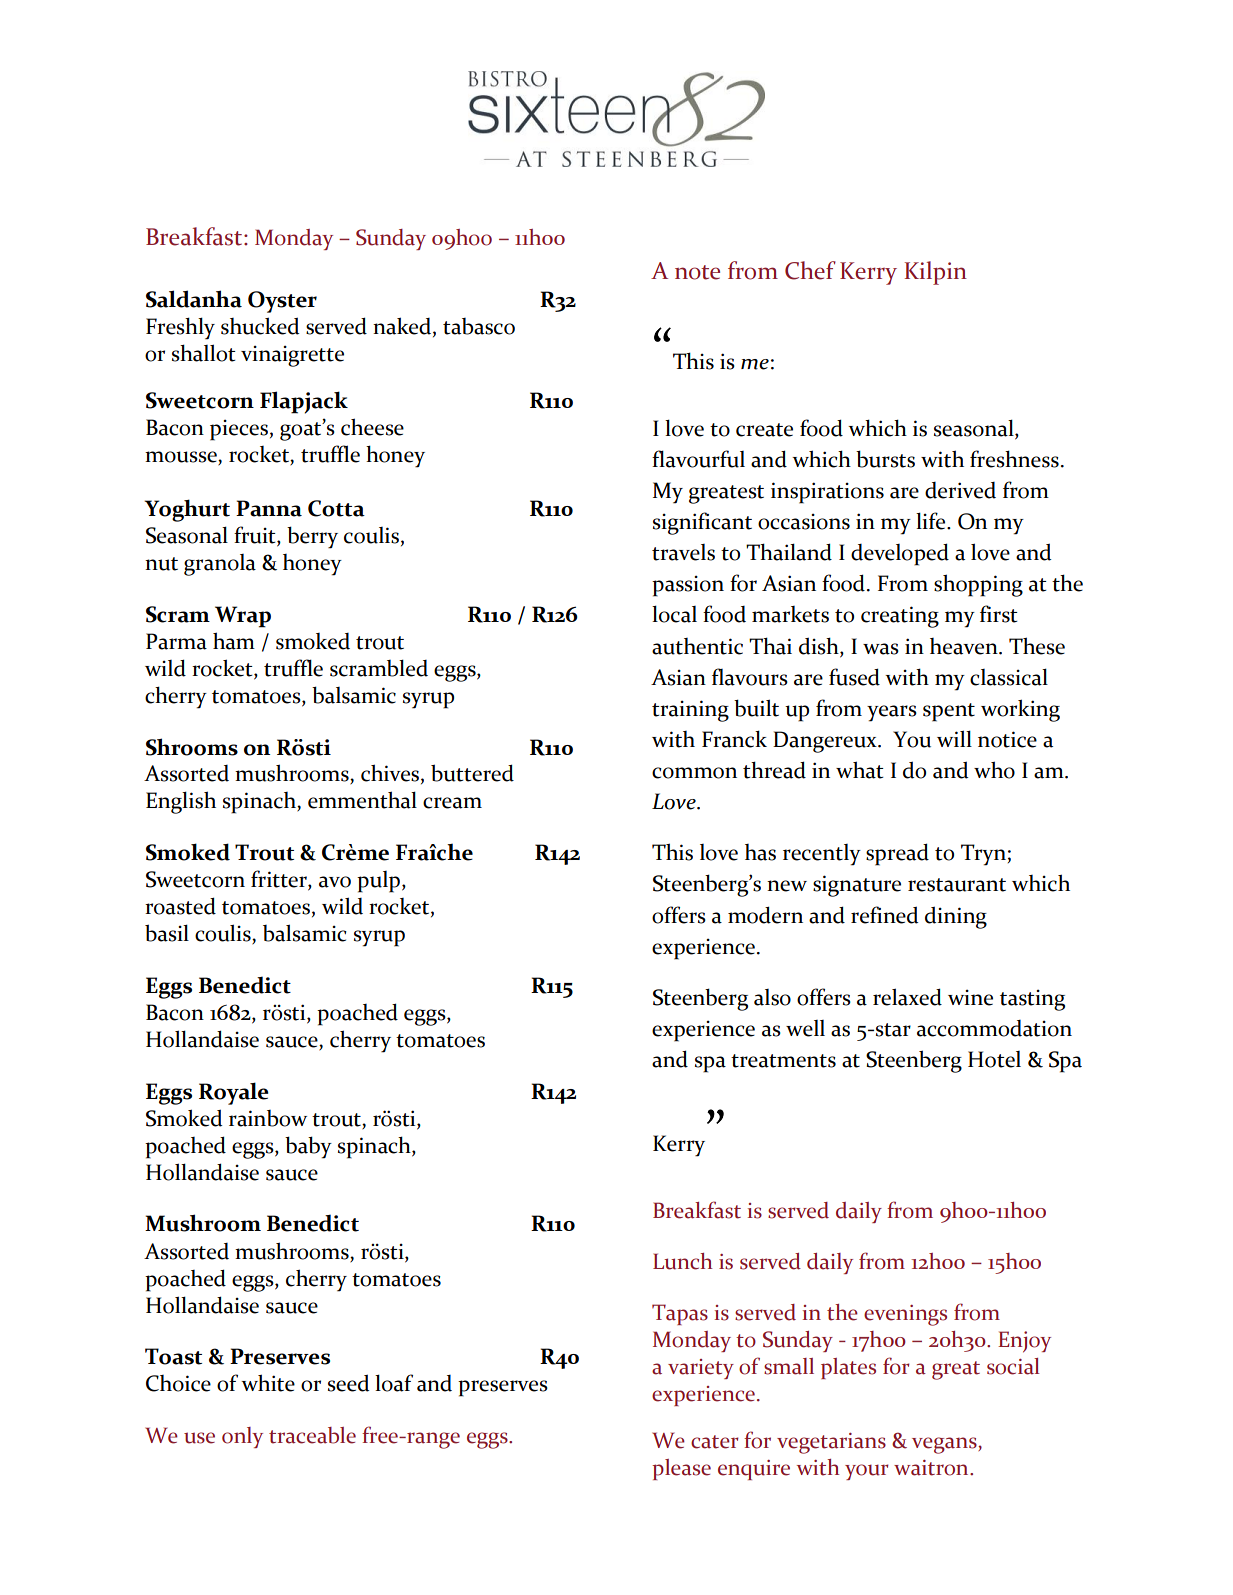  I want to click on ham, so click(234, 641).
